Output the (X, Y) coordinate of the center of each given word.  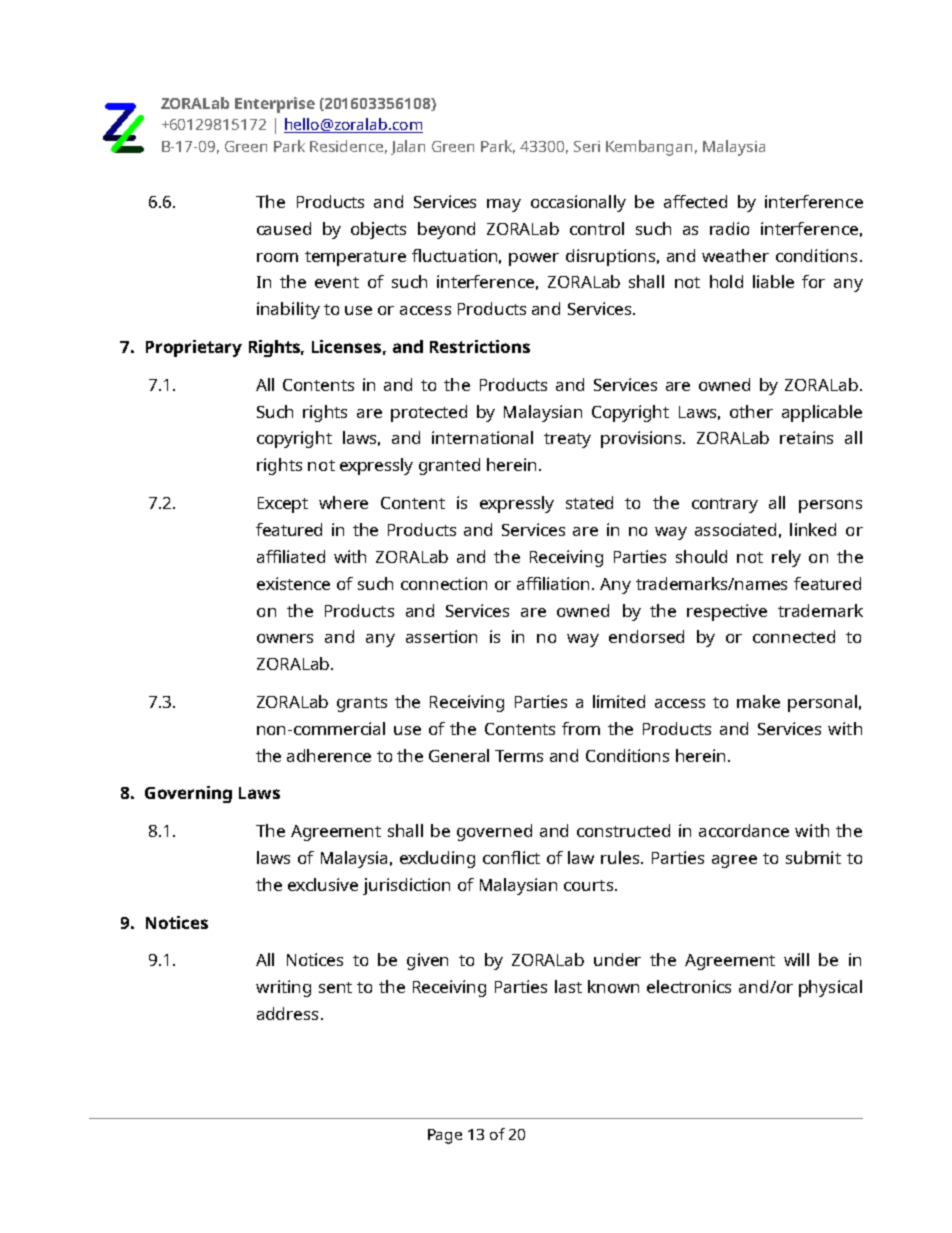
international (482, 437)
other (751, 411)
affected (695, 201)
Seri (587, 146)
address (287, 1013)
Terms (519, 756)
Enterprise (275, 105)
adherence (329, 755)
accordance (744, 830)
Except (283, 505)
